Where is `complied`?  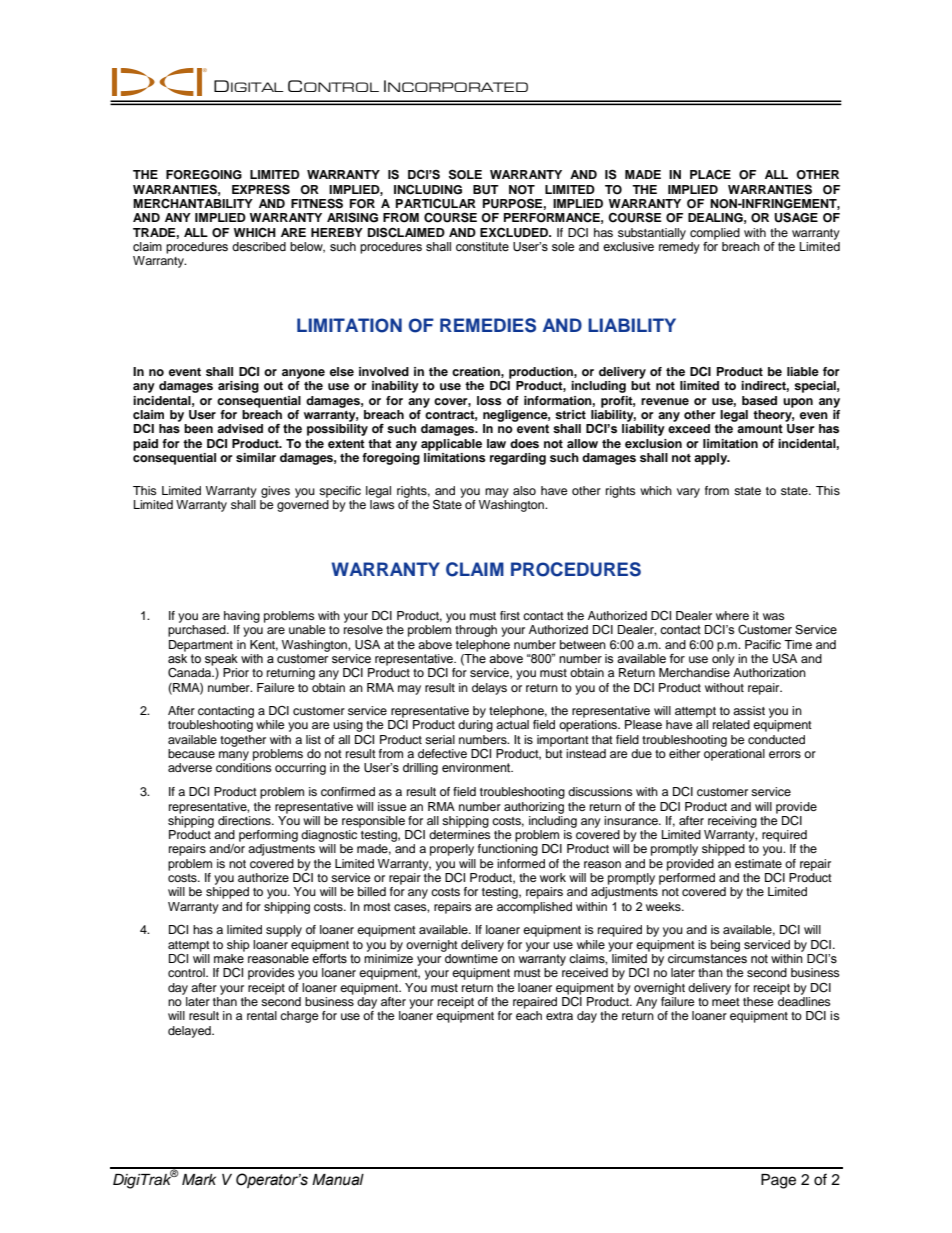
complied is located at coordinates (715, 234).
